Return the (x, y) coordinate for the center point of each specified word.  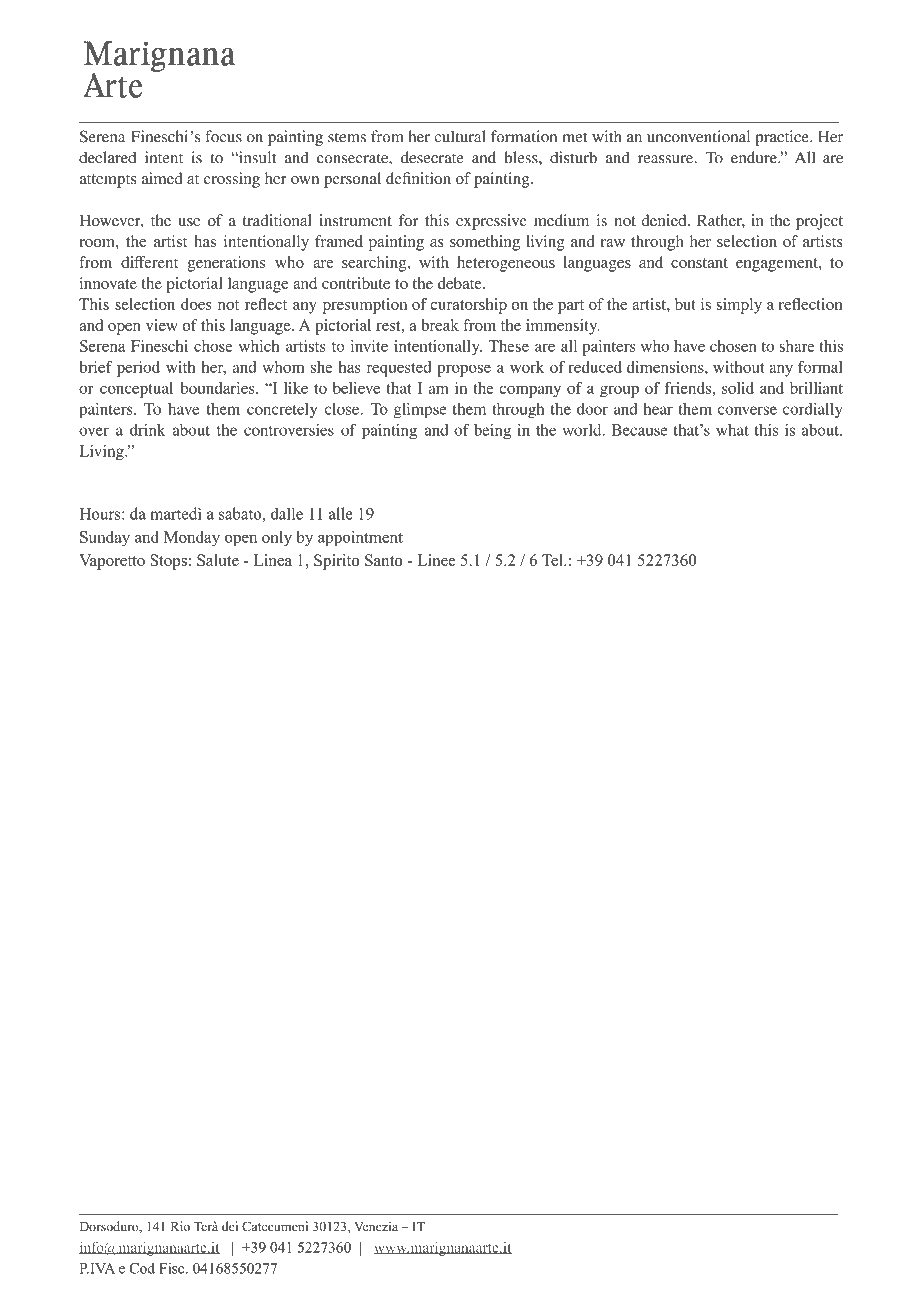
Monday (192, 539)
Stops (168, 562)
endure (755, 157)
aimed (162, 178)
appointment (360, 539)
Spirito (336, 562)
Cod (142, 1268)
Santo (383, 560)
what (732, 430)
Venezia (376, 1226)
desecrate (432, 157)
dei (230, 1226)
